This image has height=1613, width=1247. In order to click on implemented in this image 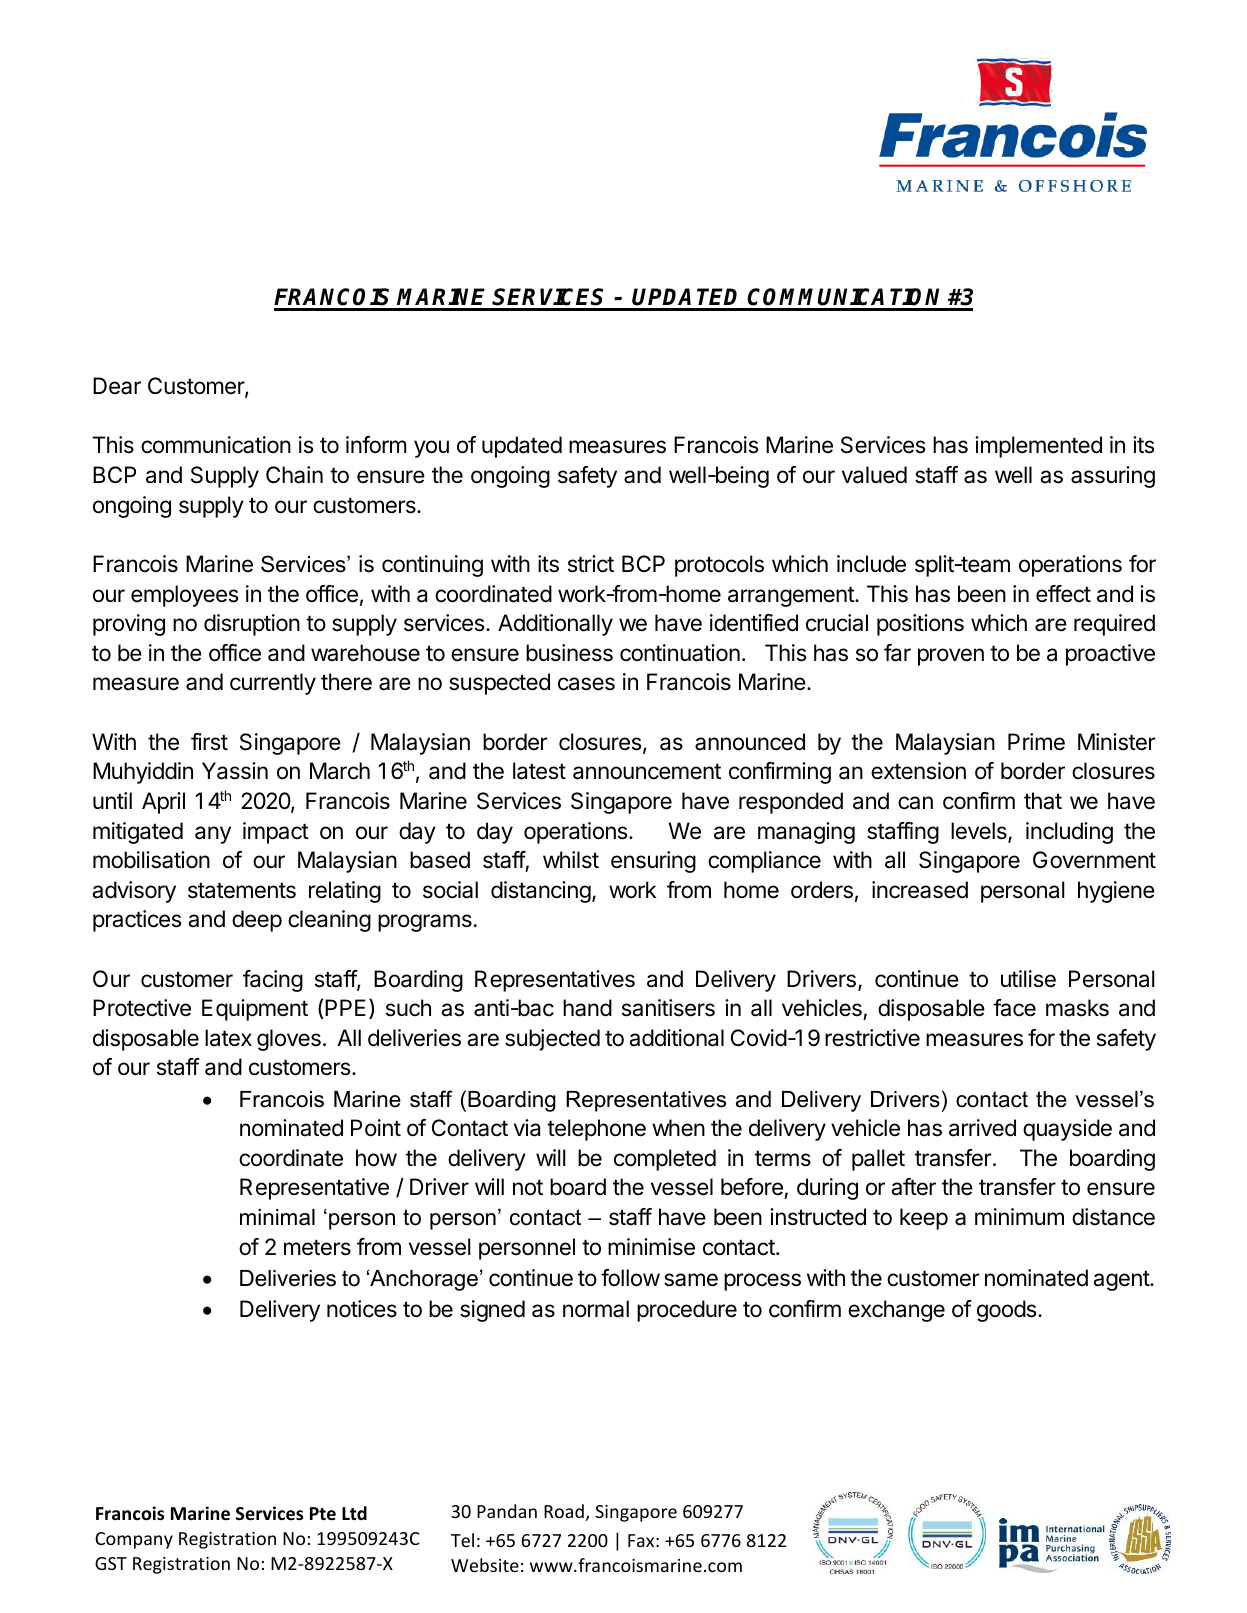, I will do `click(1038, 447)`.
